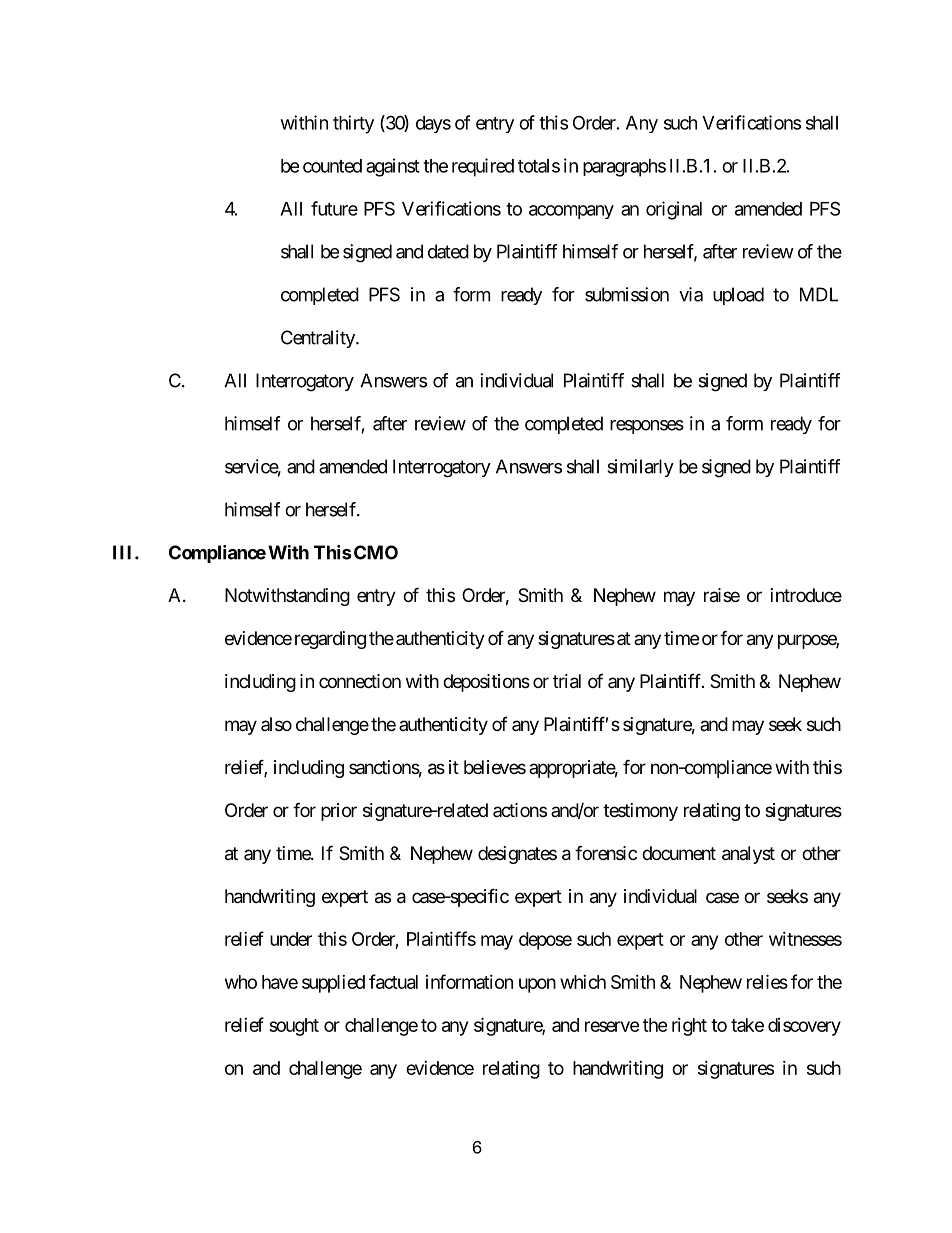 Image resolution: width=952 pixels, height=1233 pixels. I want to click on counted, so click(332, 166).
